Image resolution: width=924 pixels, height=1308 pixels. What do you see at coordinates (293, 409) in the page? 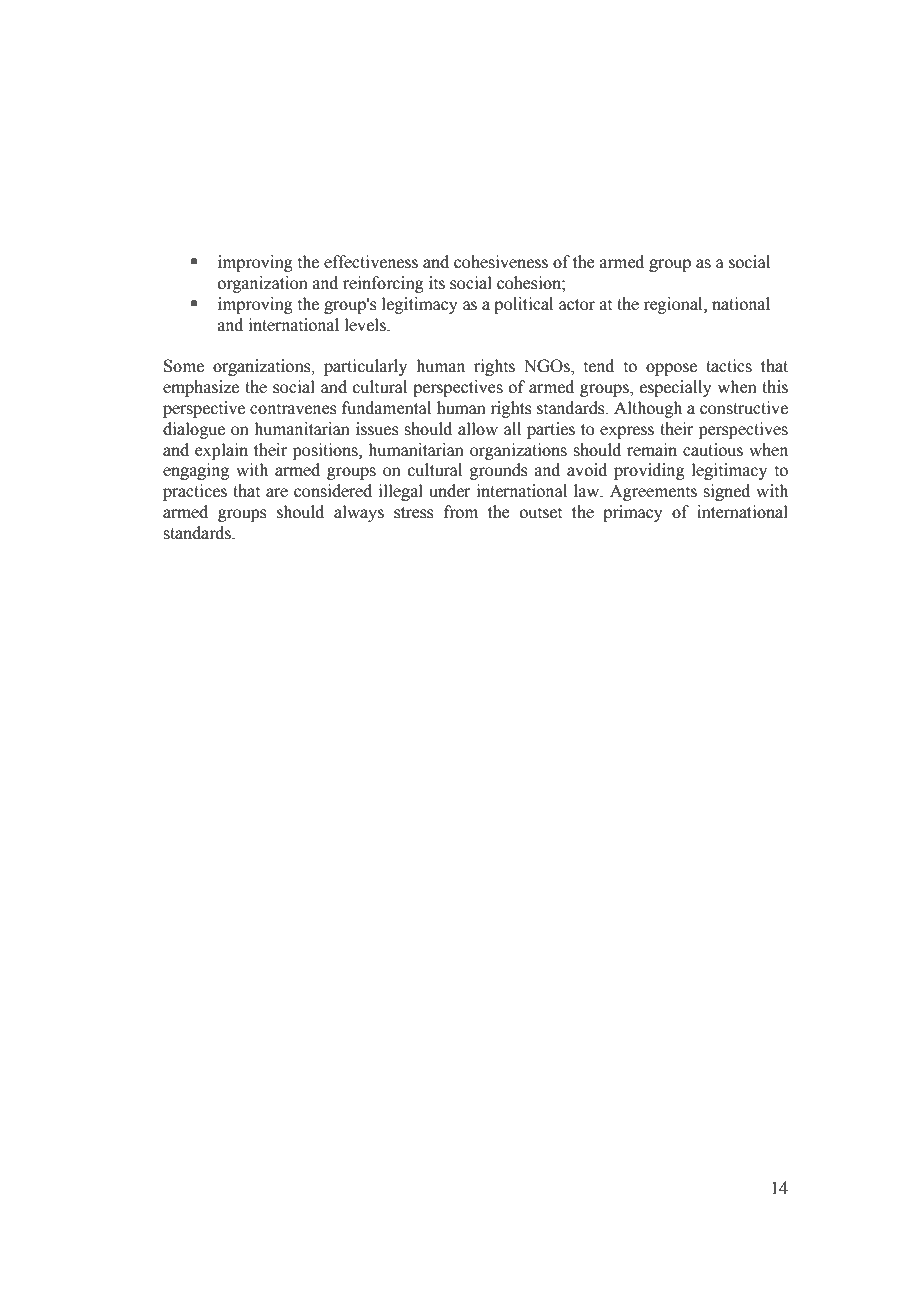
I see `contravenes` at bounding box center [293, 409].
